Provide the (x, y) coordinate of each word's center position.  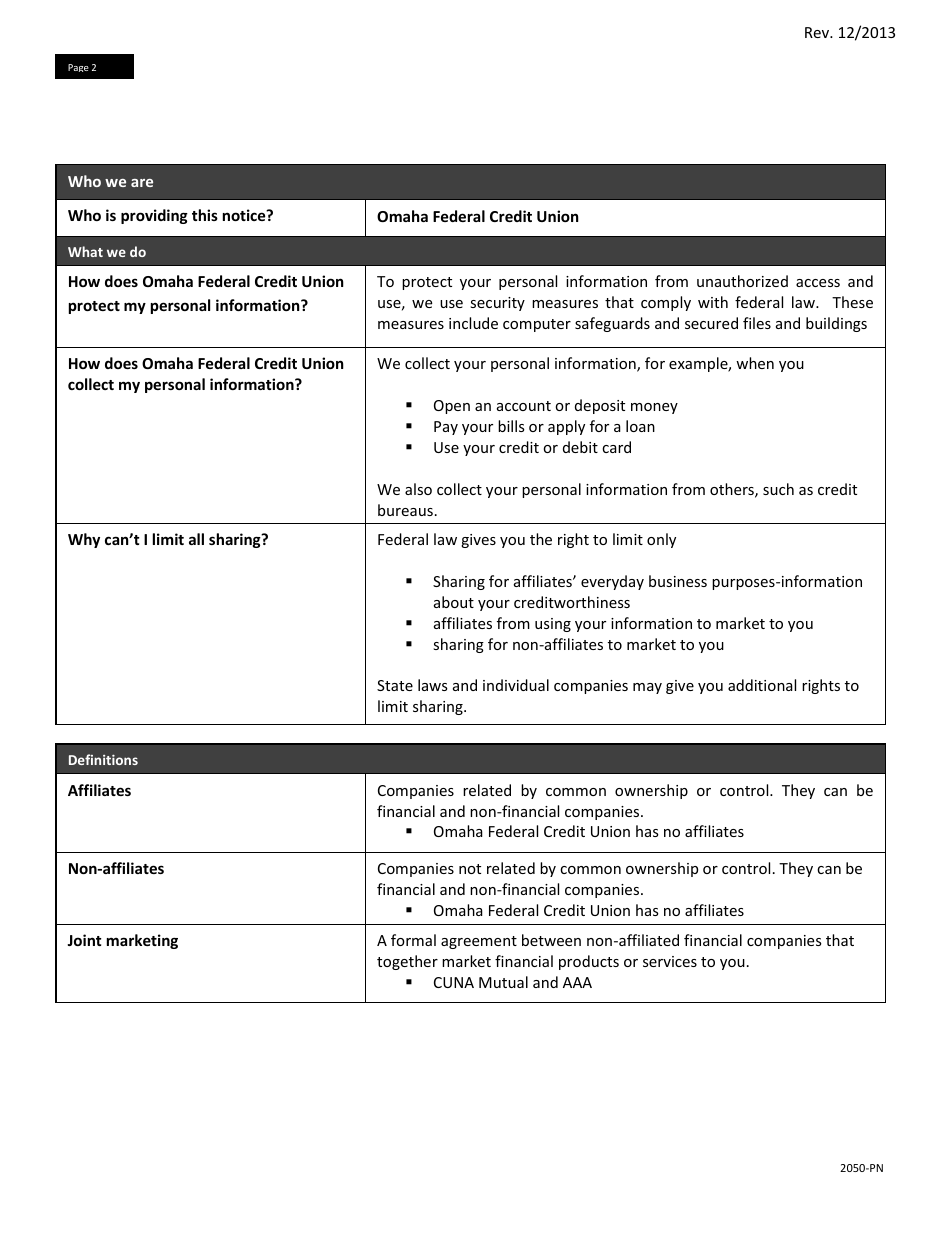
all (196, 539)
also (418, 489)
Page (78, 68)
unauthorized (742, 281)
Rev (818, 32)
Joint (84, 940)
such (778, 489)
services (670, 961)
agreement (479, 942)
